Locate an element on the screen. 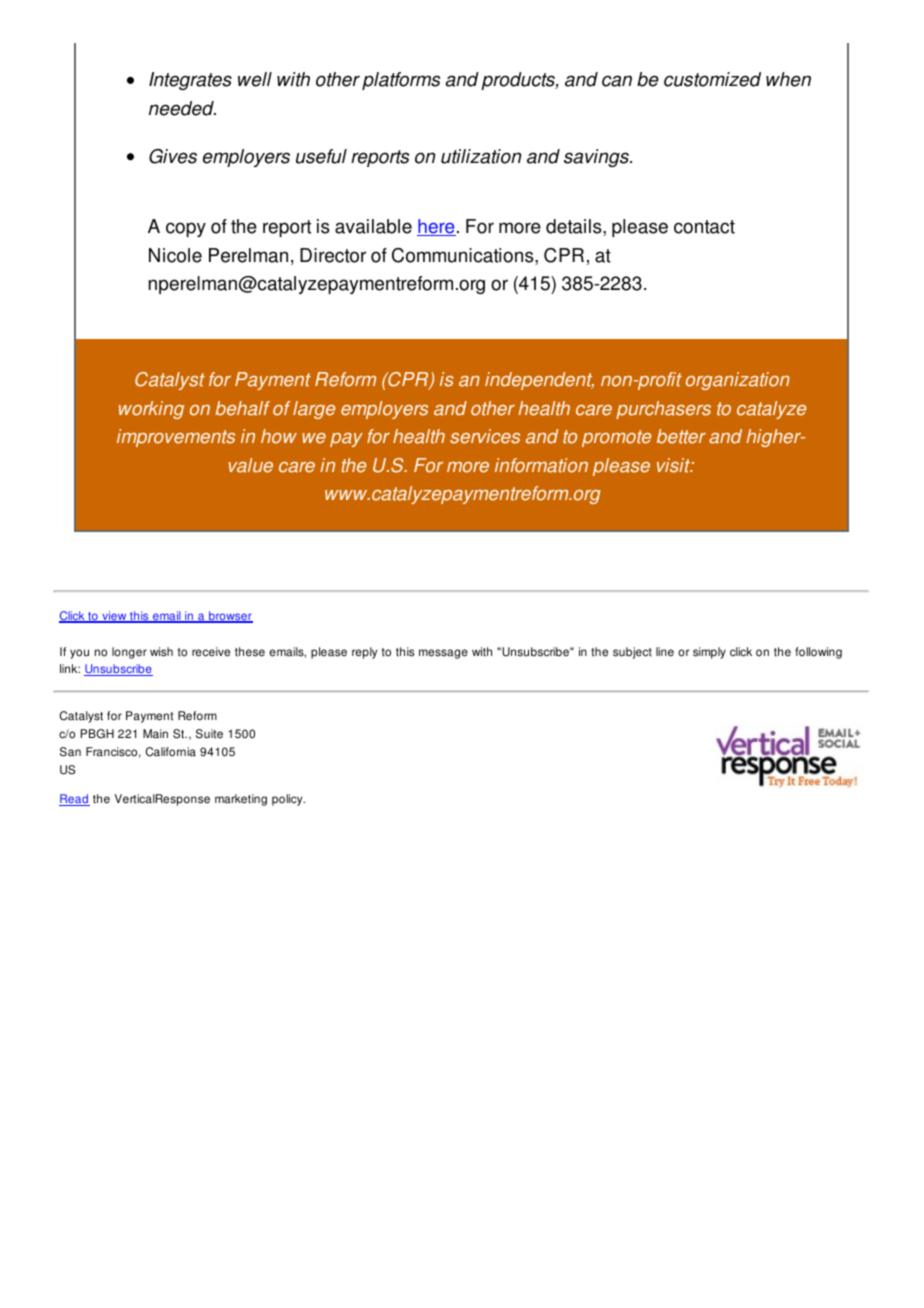 The height and width of the screenshot is (1308, 924). Communications is located at coordinates (464, 256).
